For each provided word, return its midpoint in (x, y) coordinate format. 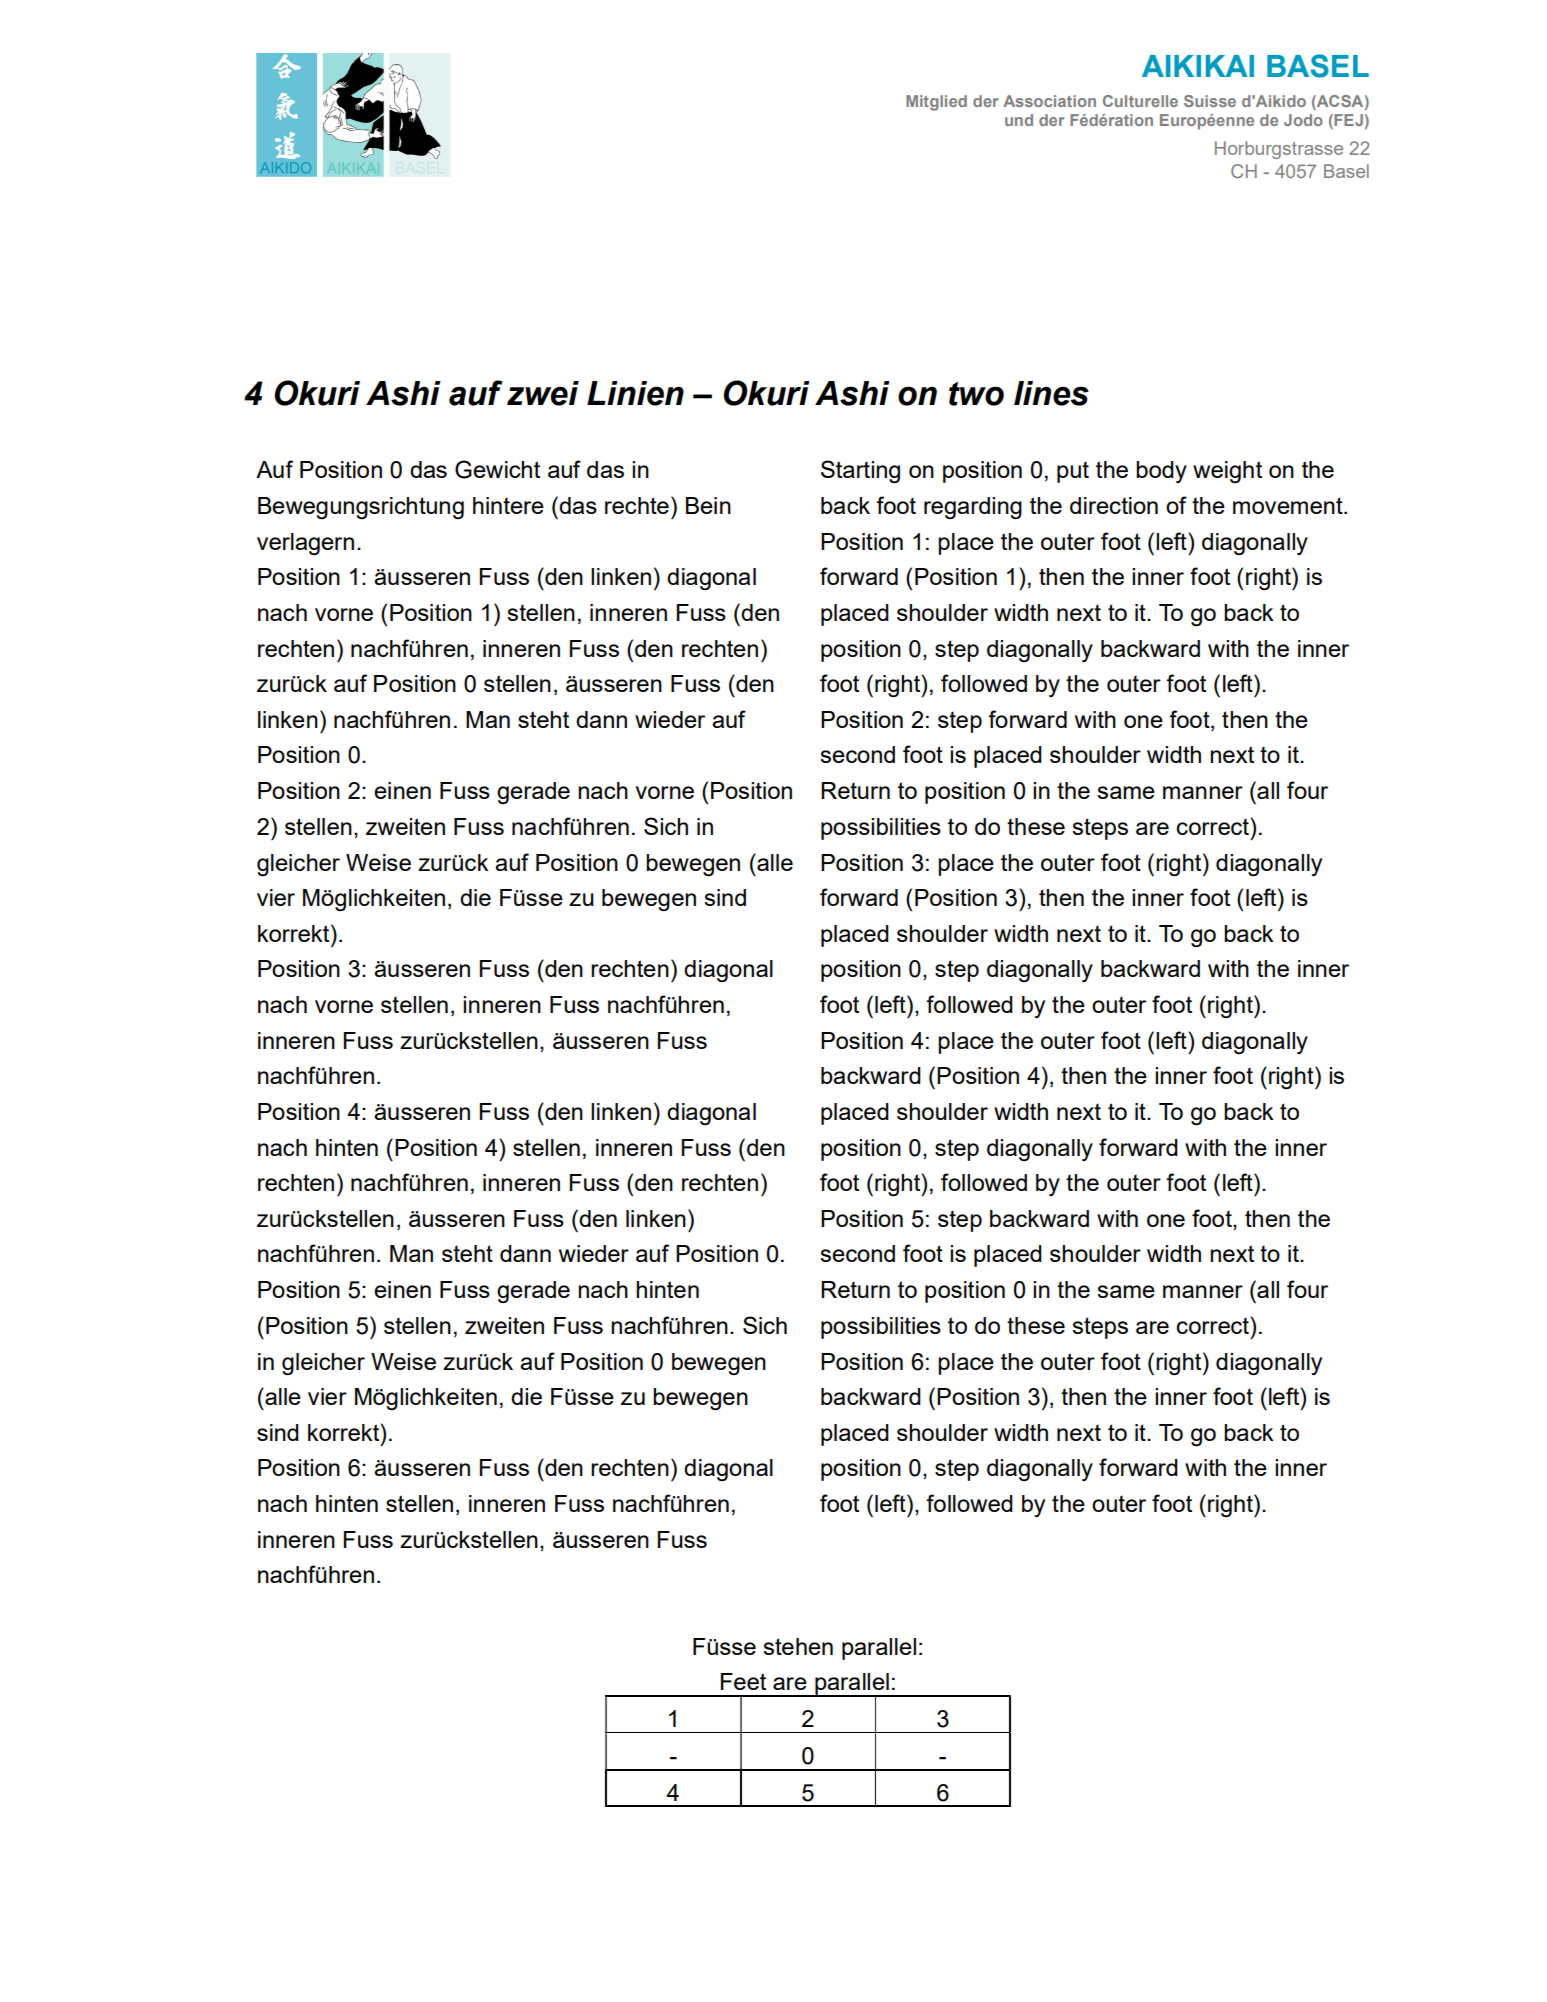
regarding (973, 508)
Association (1049, 101)
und (1019, 120)
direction (1114, 505)
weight (1227, 472)
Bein (708, 505)
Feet (743, 1681)
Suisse (1210, 101)
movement (1289, 505)
